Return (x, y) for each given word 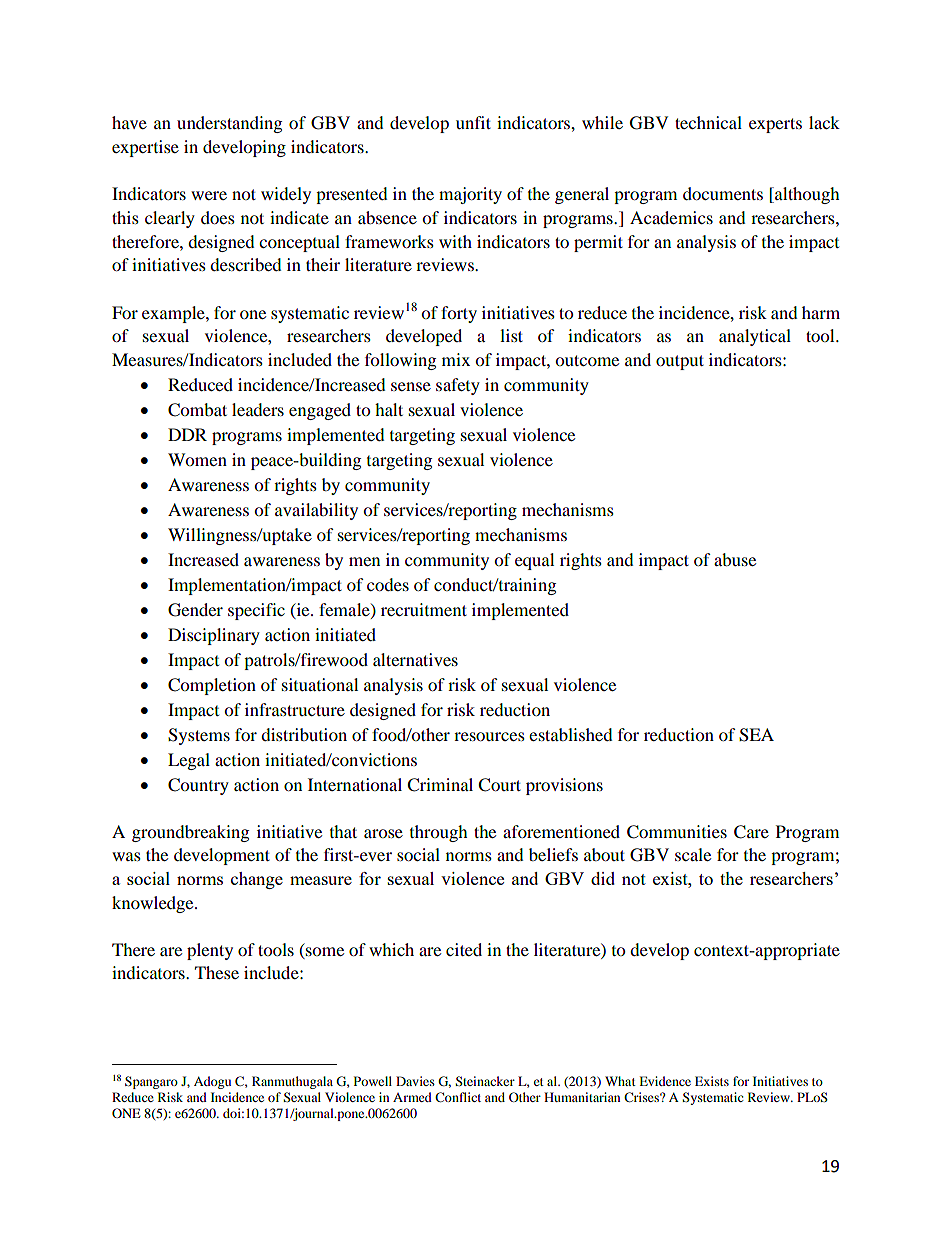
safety (458, 386)
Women (197, 459)
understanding (229, 124)
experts (775, 125)
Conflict (458, 1097)
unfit (473, 122)
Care (751, 832)
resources (489, 736)
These (217, 972)
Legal (189, 761)
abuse (735, 559)
